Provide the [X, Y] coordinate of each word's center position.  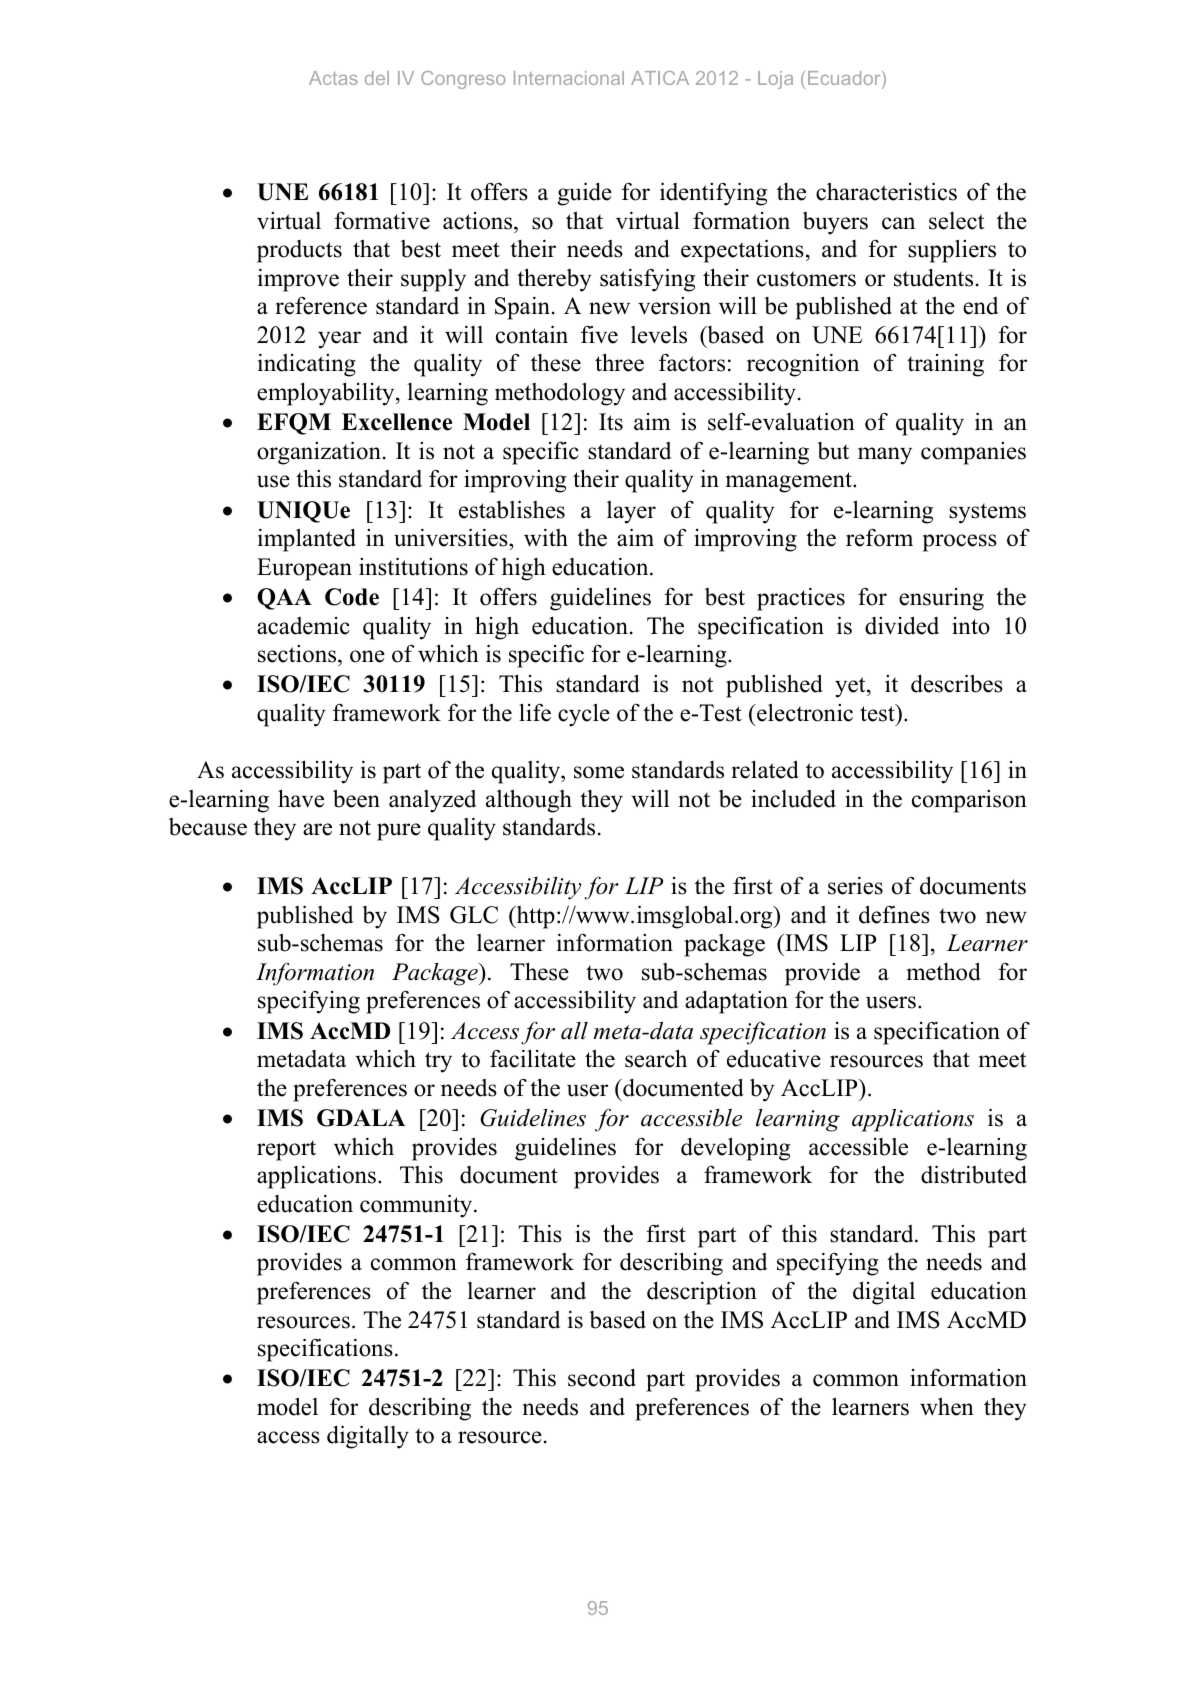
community [417, 1206]
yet [851, 687]
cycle [584, 715]
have [301, 798]
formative [382, 220]
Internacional [569, 78]
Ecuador [845, 79]
